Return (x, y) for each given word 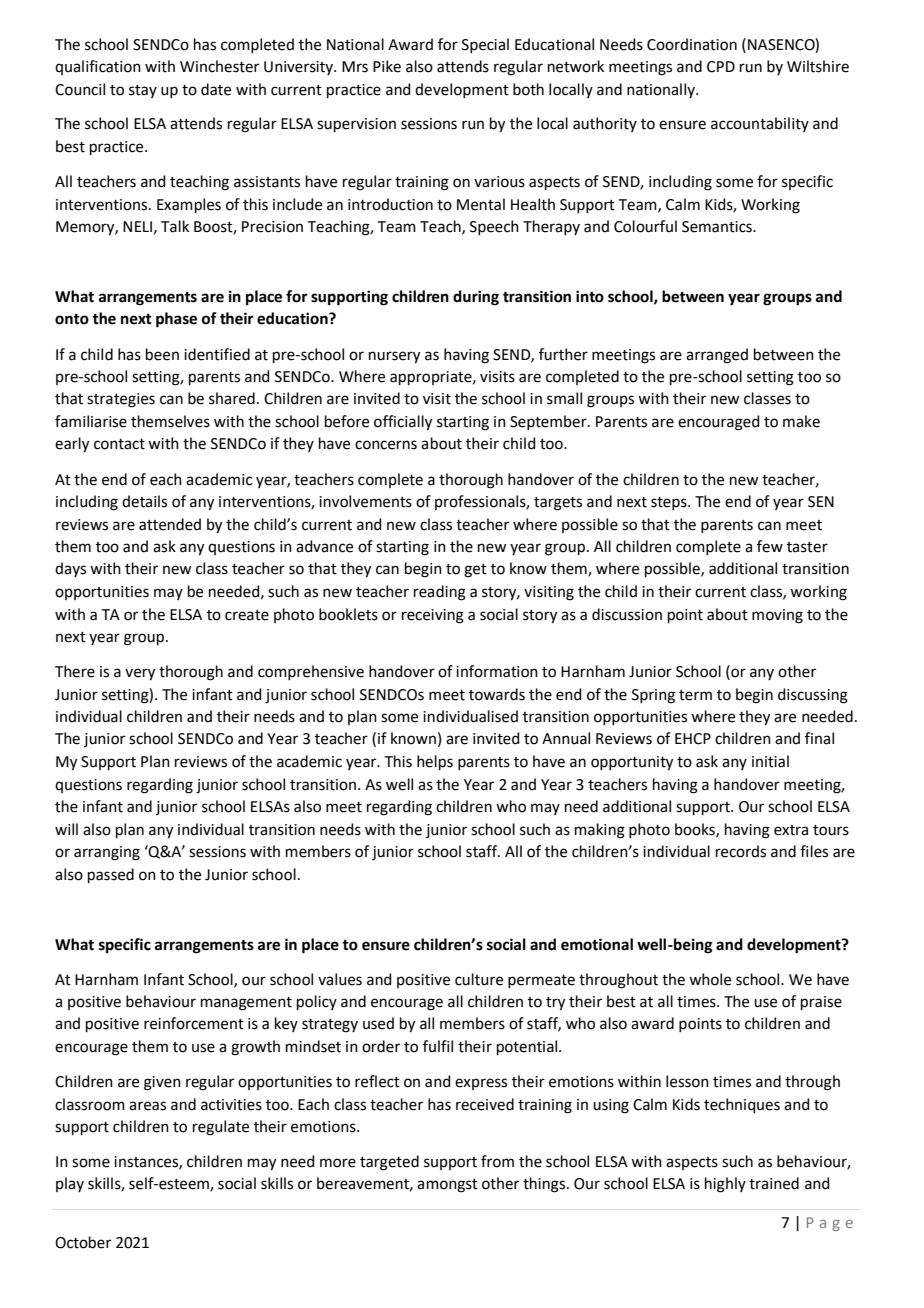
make (801, 421)
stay (143, 91)
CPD (721, 67)
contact (119, 444)
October (83, 1242)
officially (403, 423)
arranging (107, 853)
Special (485, 45)
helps (435, 762)
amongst (447, 1186)
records (741, 851)
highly (725, 1185)
